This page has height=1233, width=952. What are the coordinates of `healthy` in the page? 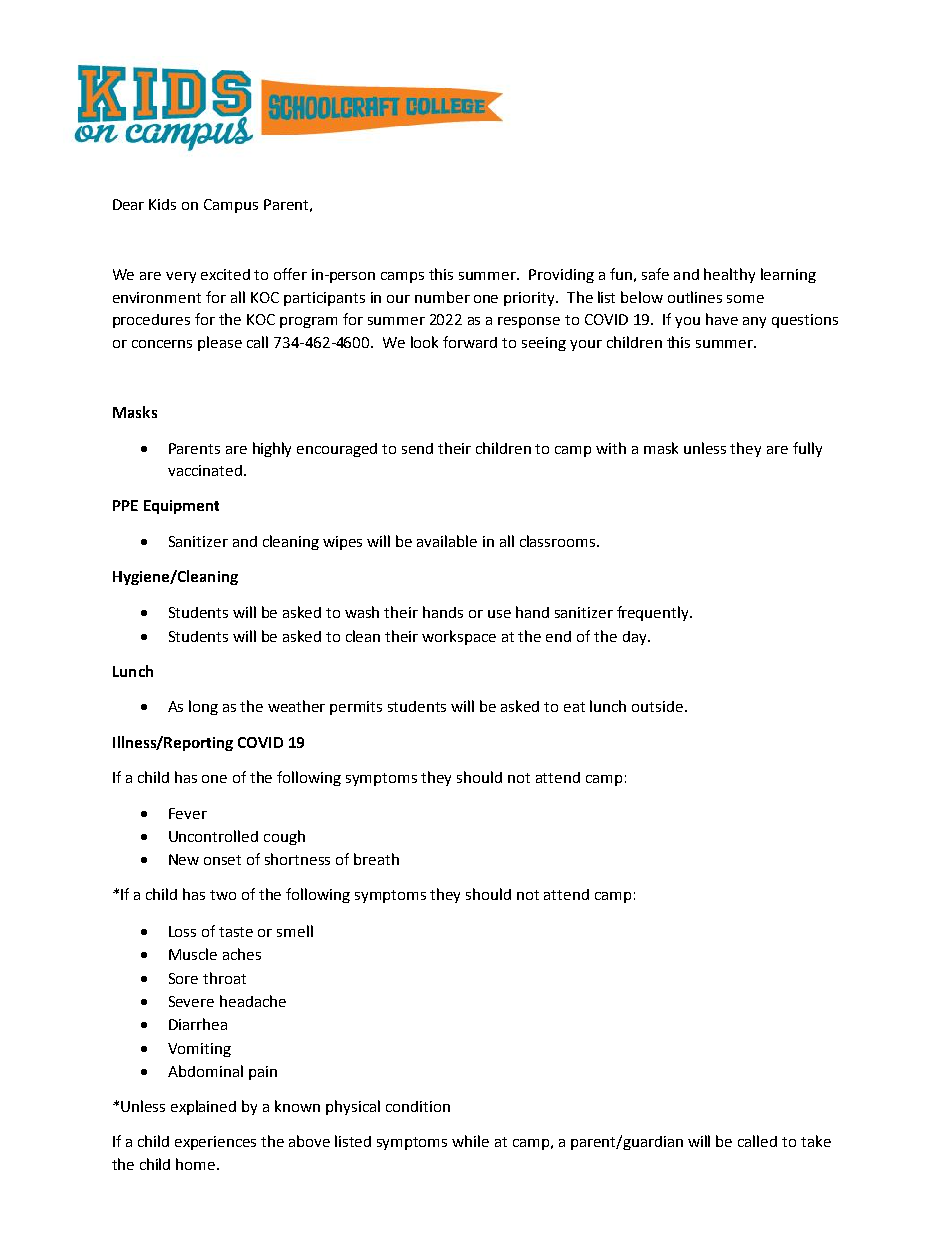 It's located at (729, 275).
